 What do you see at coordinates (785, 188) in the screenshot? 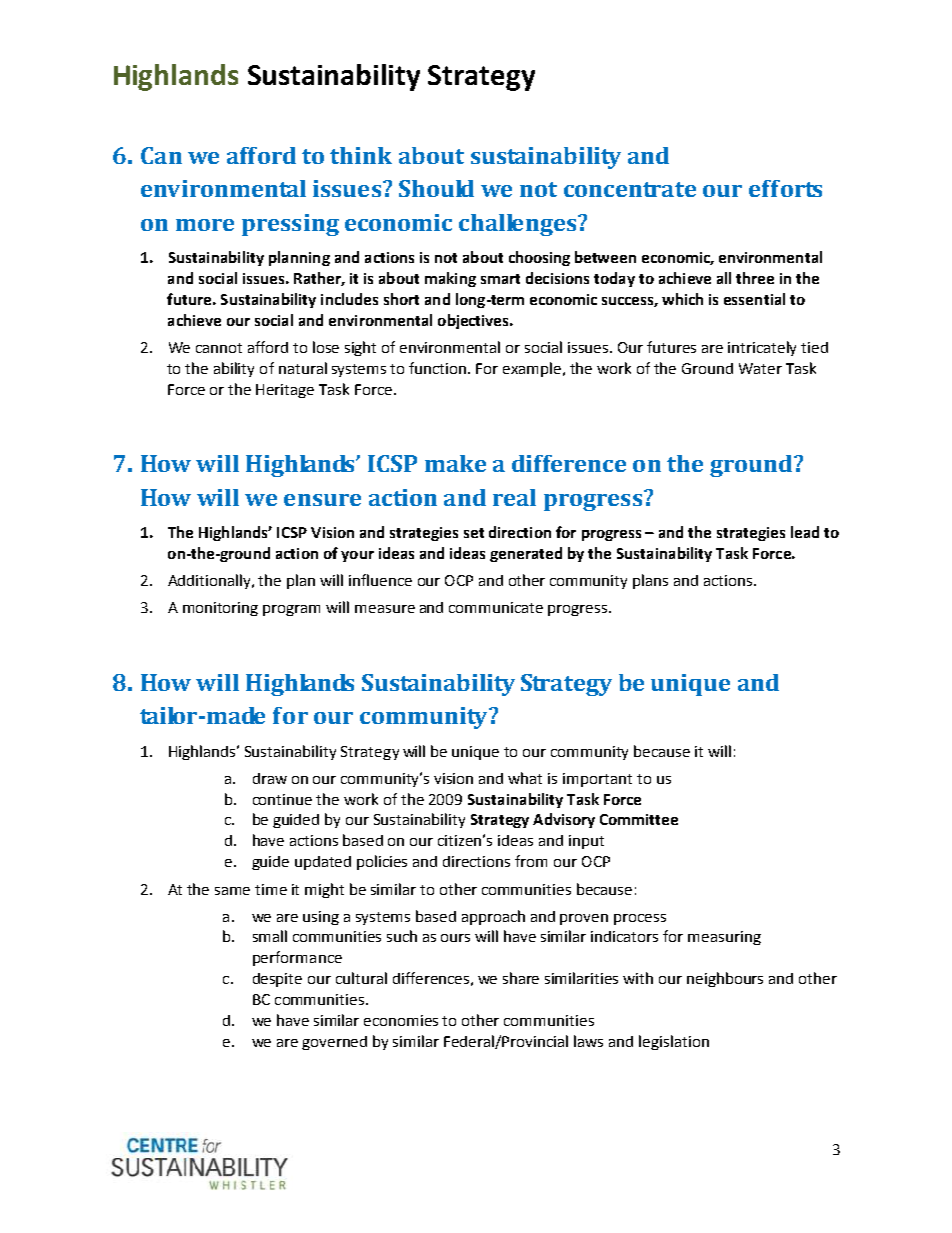
I see `efforts` at bounding box center [785, 188].
